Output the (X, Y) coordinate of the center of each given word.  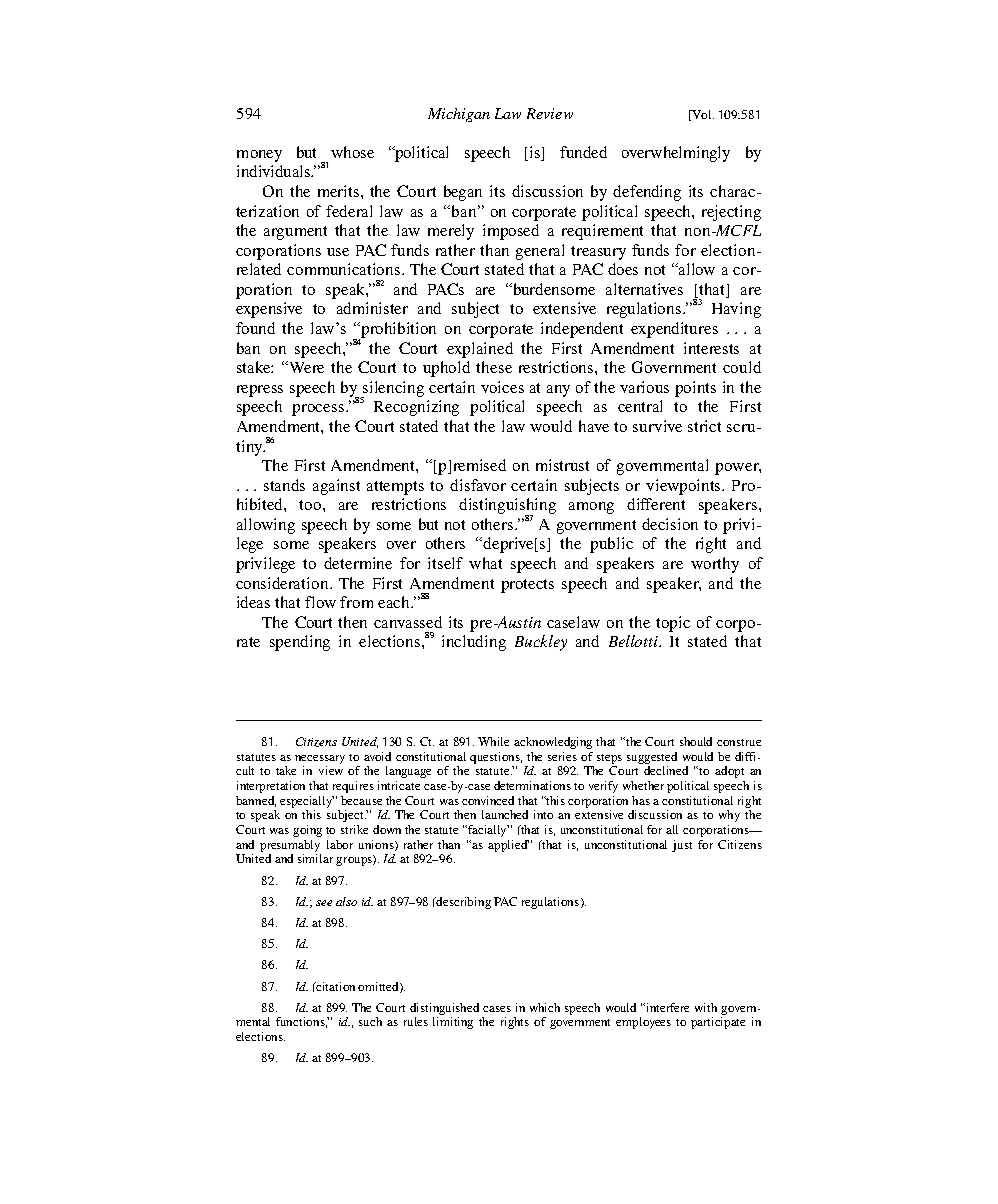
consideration (283, 583)
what (485, 563)
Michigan (459, 115)
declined (666, 770)
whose (352, 152)
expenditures (674, 330)
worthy (715, 565)
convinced (488, 800)
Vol (702, 115)
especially (307, 802)
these (494, 367)
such (370, 1021)
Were (307, 367)
